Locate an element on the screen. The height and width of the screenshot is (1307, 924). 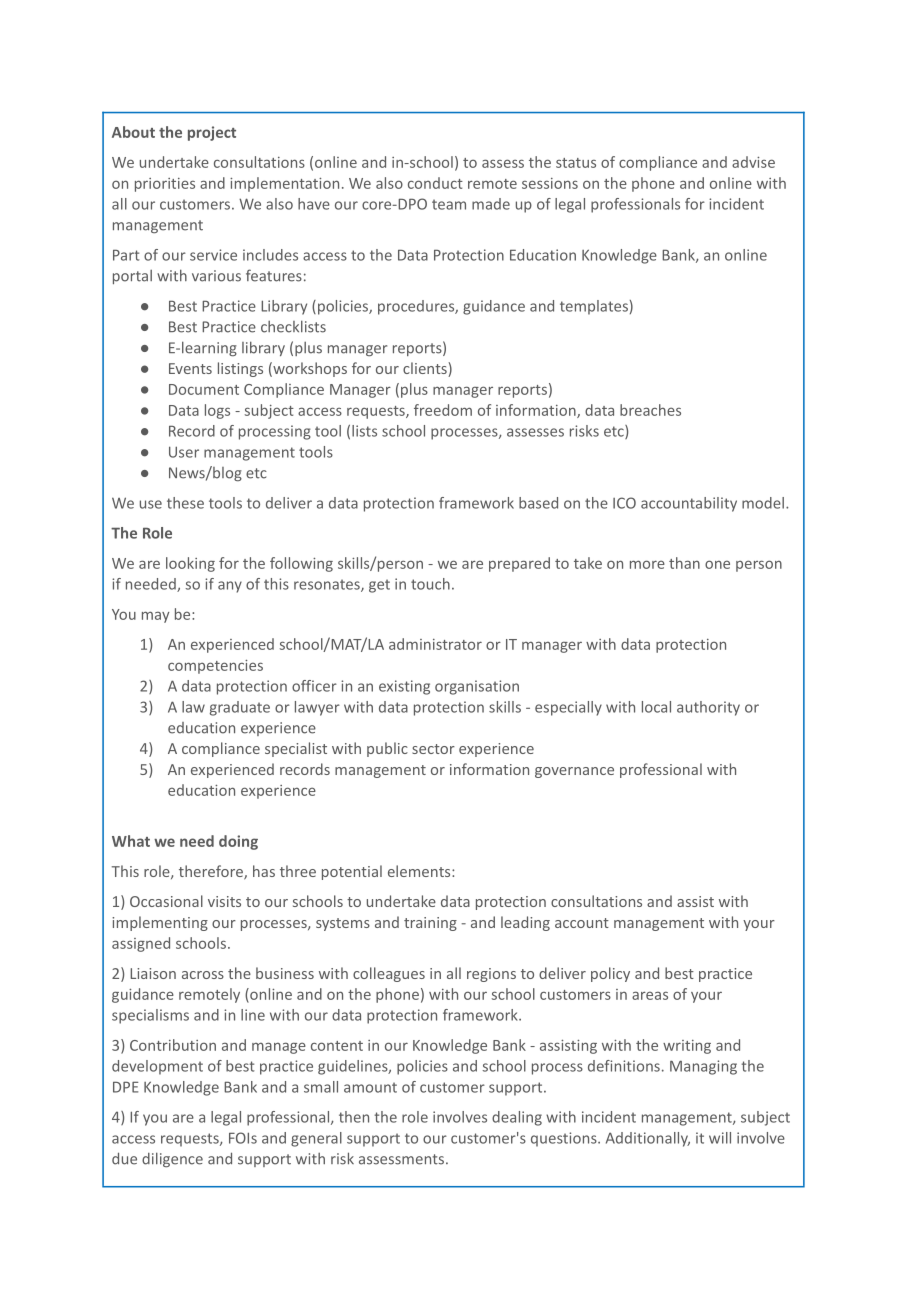
competencies is located at coordinates (215, 667).
